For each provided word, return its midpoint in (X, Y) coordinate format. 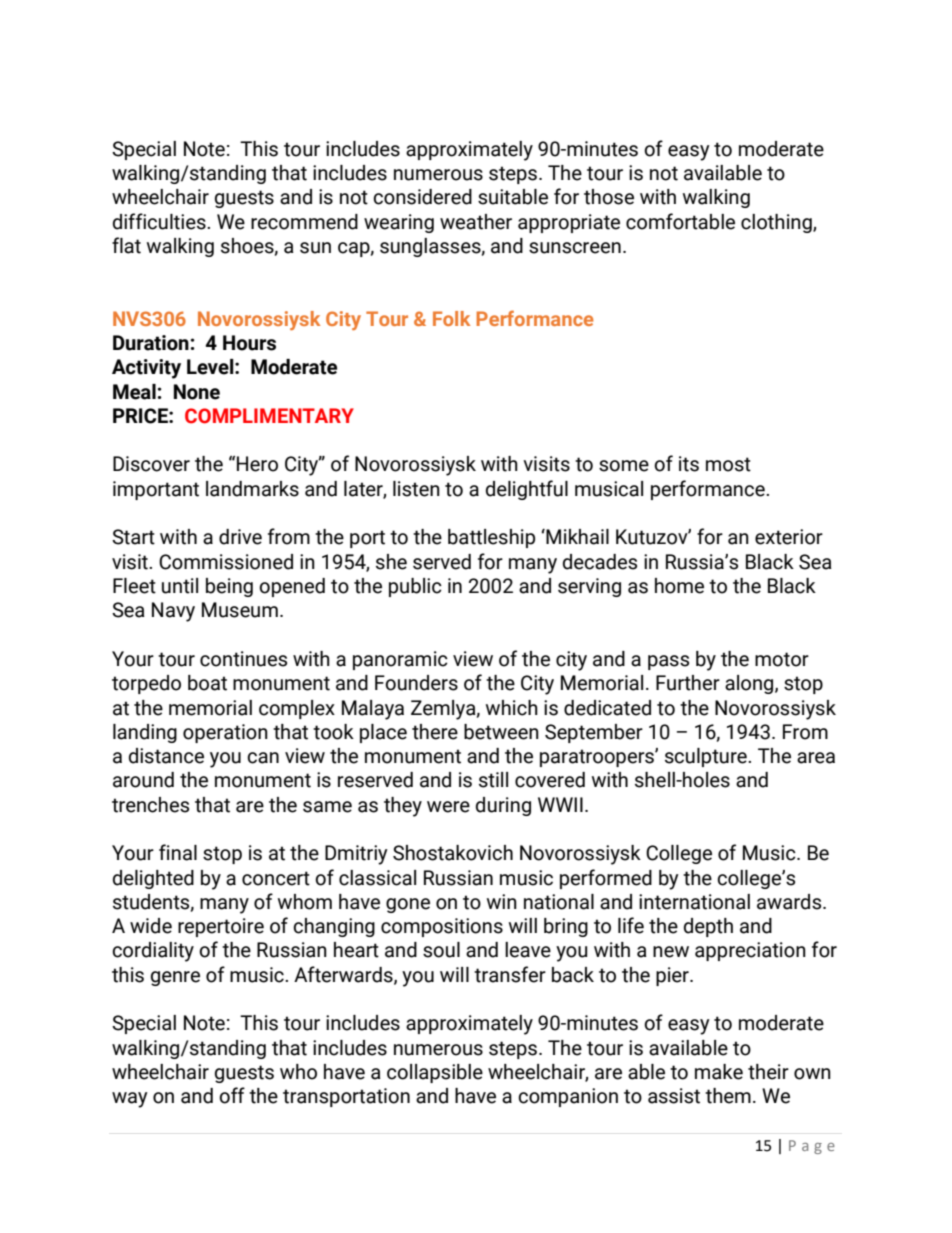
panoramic (400, 660)
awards (790, 902)
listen (416, 489)
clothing (777, 223)
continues (243, 659)
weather (476, 222)
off (232, 1095)
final (178, 852)
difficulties (160, 221)
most (728, 464)
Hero (257, 464)
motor (782, 659)
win (502, 901)
